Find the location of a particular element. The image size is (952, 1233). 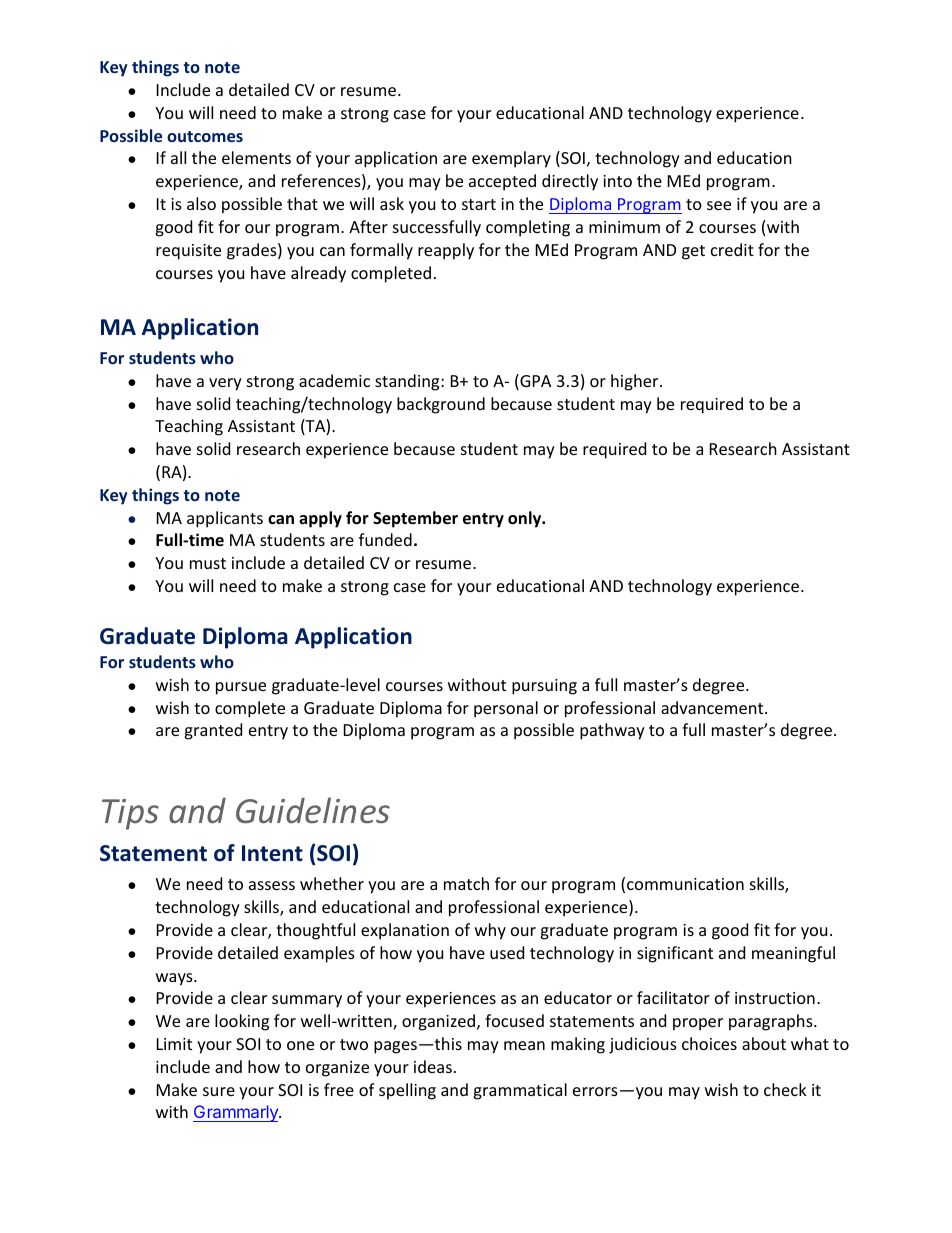

higher is located at coordinates (636, 382).
